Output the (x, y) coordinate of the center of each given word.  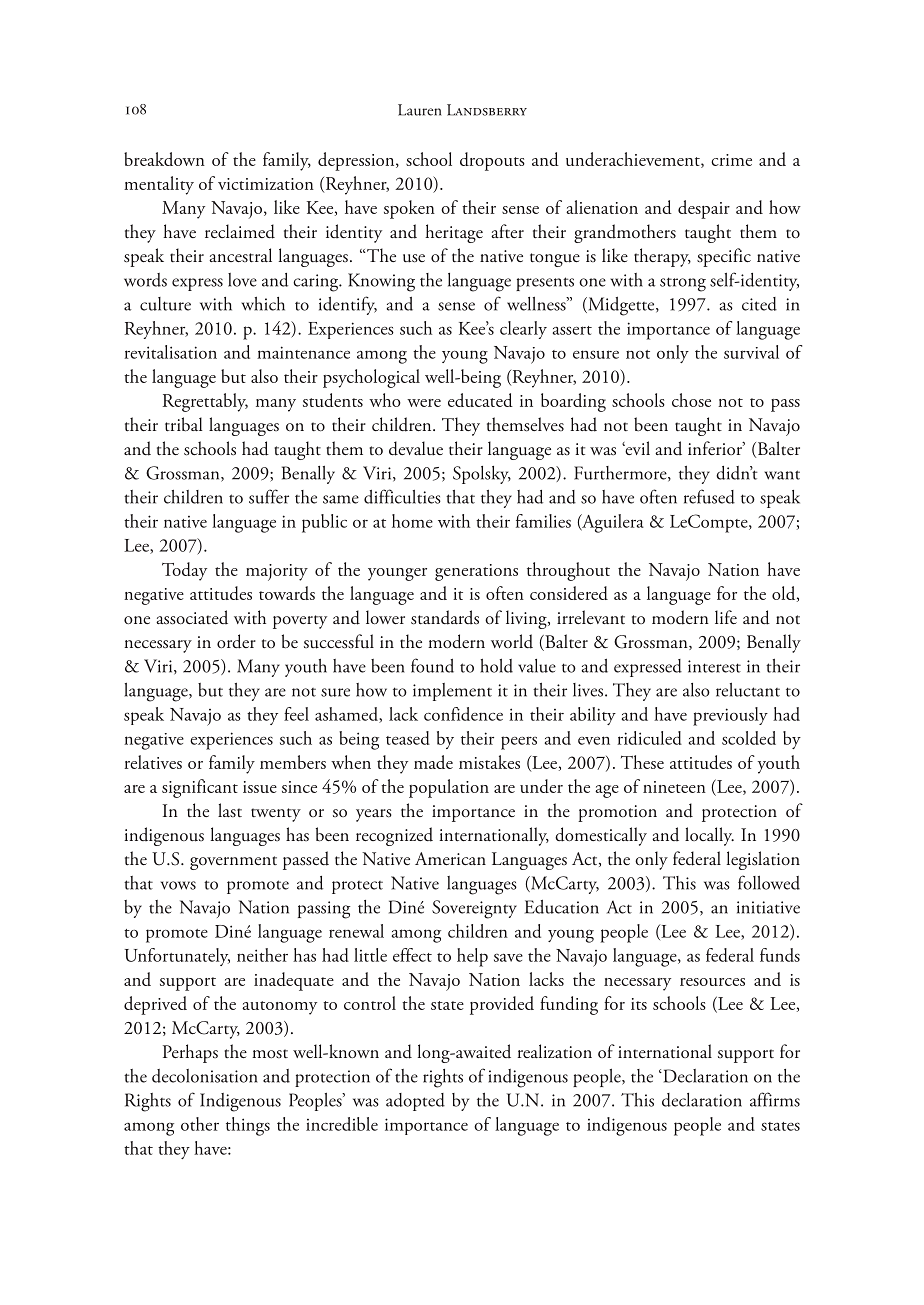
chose (691, 400)
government (233, 863)
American (450, 858)
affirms (775, 1099)
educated (480, 400)
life (726, 617)
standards (445, 617)
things (248, 1126)
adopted (415, 1102)
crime (731, 160)
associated (192, 617)
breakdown (164, 159)
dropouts (492, 161)
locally (709, 836)
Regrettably (205, 402)
